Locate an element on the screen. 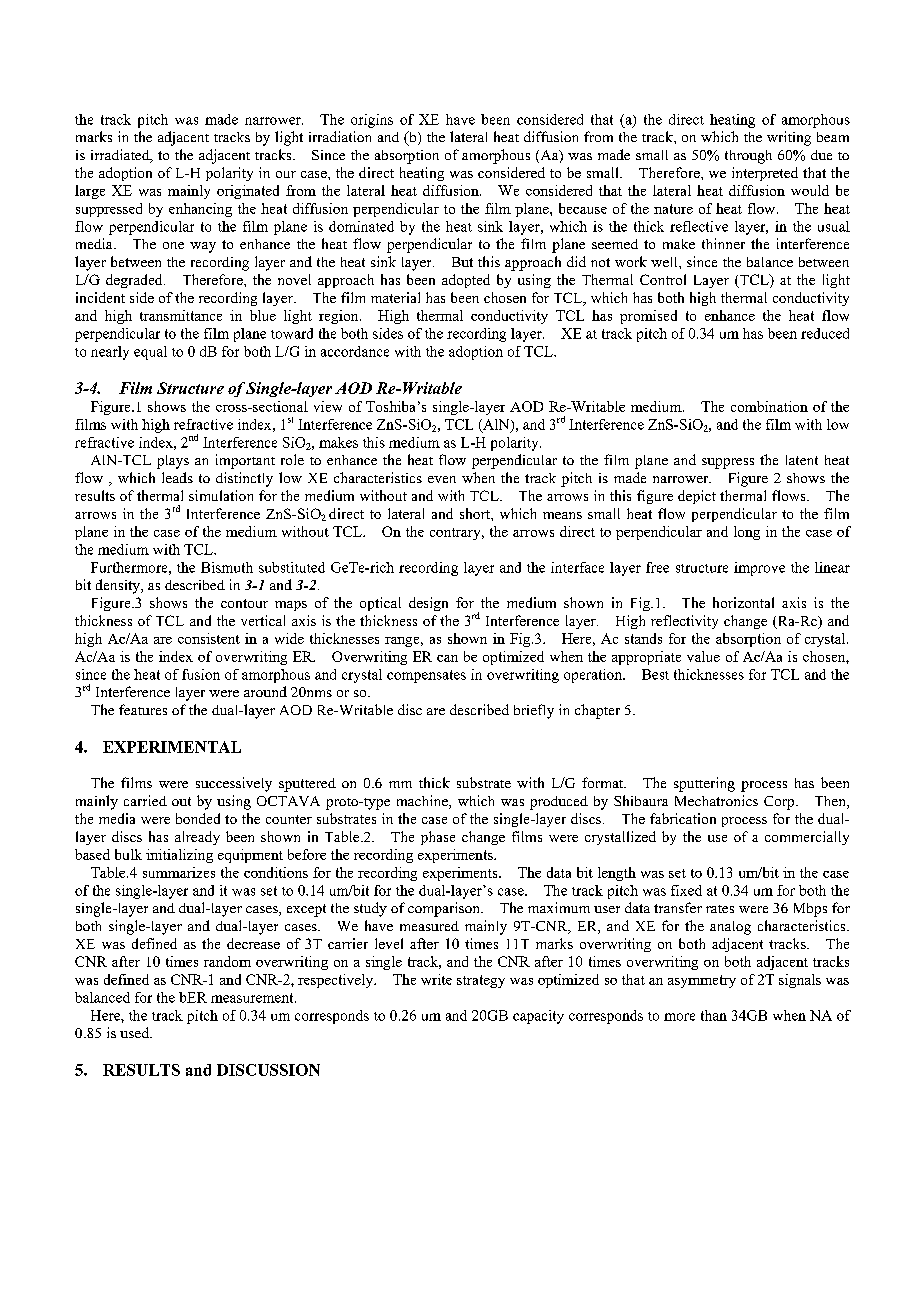 Image resolution: width=924 pixels, height=1308 pixels. carried is located at coordinates (145, 800).
